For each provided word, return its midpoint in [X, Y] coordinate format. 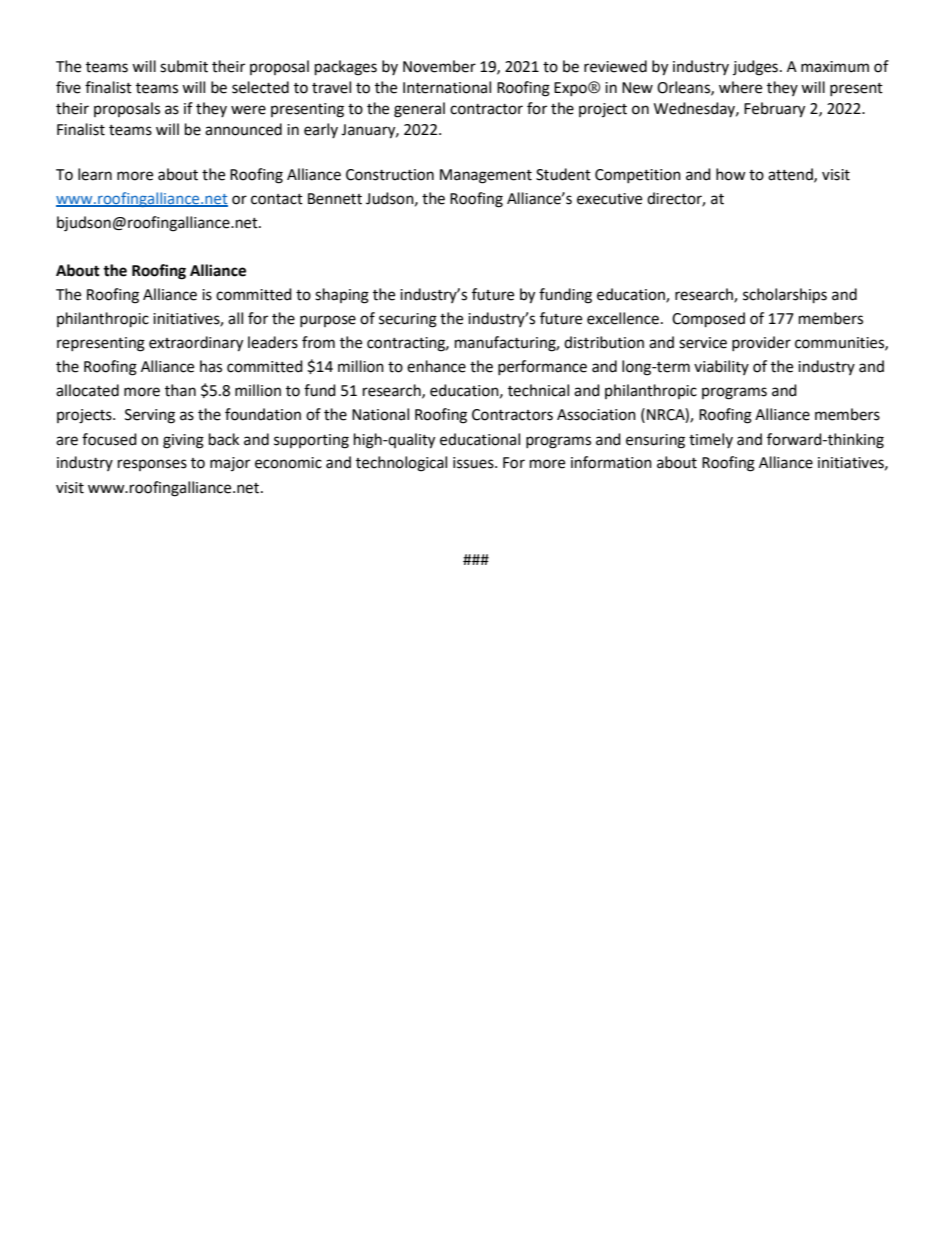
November [439, 66]
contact [277, 199]
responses [152, 465]
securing [408, 320]
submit [184, 66]
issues [474, 463]
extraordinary [196, 344]
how [731, 174]
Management [486, 176]
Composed [708, 320]
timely [711, 440]
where [740, 87]
